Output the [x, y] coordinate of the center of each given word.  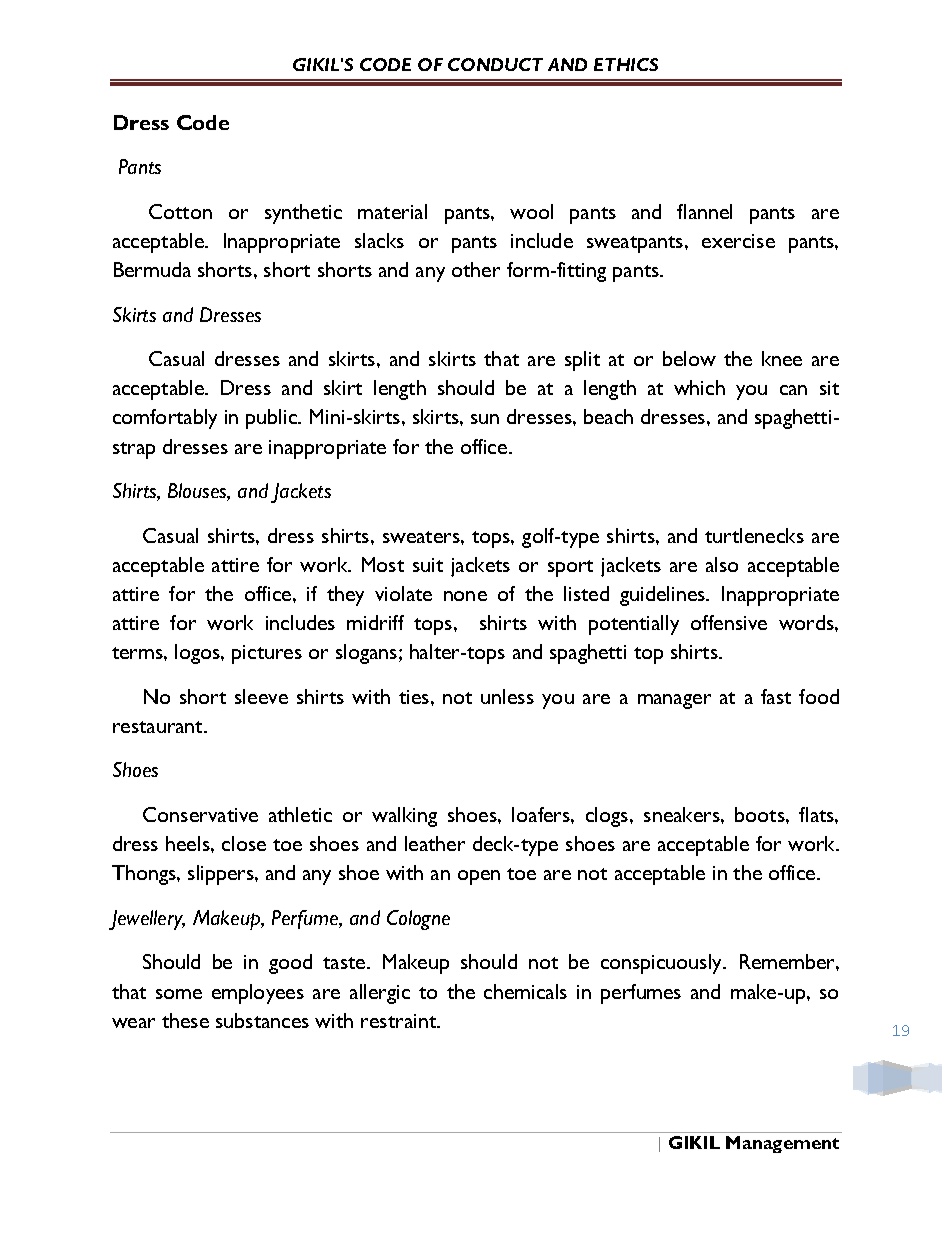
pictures [267, 654]
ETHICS [626, 64]
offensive [729, 622]
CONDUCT [495, 64]
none [465, 596]
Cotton [180, 211]
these [185, 1020]
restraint [400, 1021]
